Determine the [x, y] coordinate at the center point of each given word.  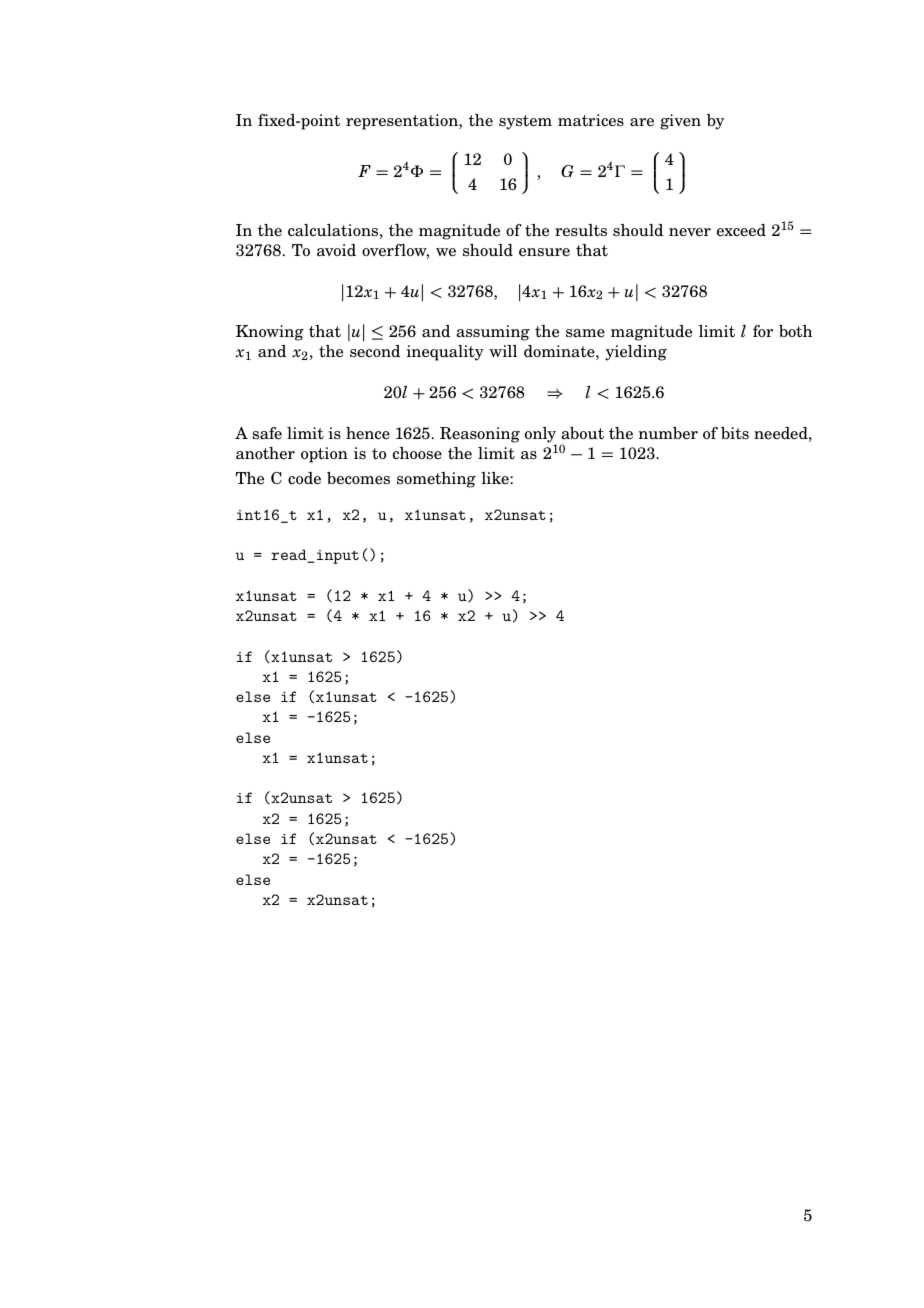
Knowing [270, 333]
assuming [493, 333]
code [304, 478]
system [525, 122]
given [680, 122]
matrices [591, 120]
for [763, 331]
